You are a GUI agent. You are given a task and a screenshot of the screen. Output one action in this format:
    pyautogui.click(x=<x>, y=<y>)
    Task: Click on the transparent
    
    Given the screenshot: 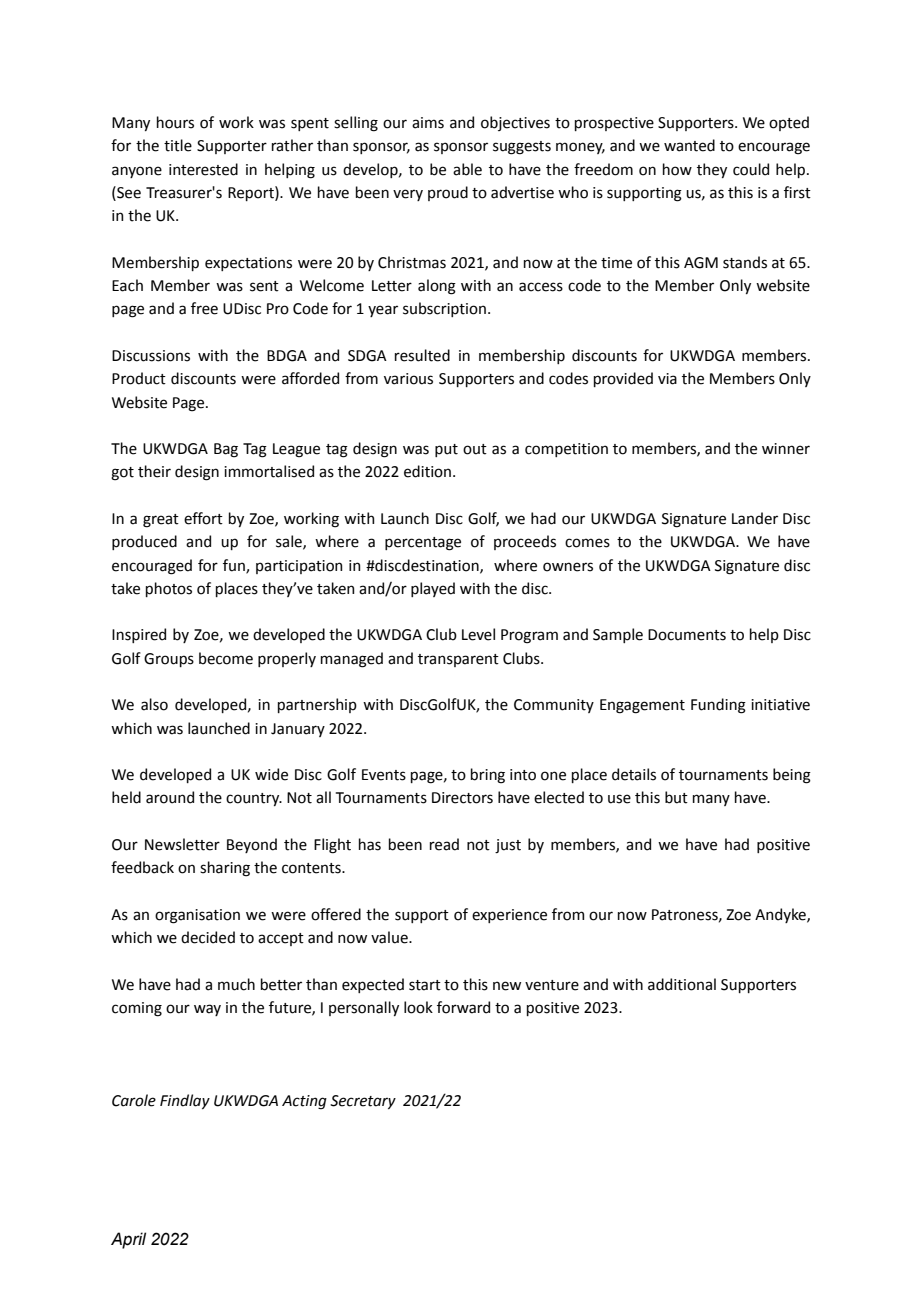 What is the action you would take?
    pyautogui.click(x=458, y=660)
